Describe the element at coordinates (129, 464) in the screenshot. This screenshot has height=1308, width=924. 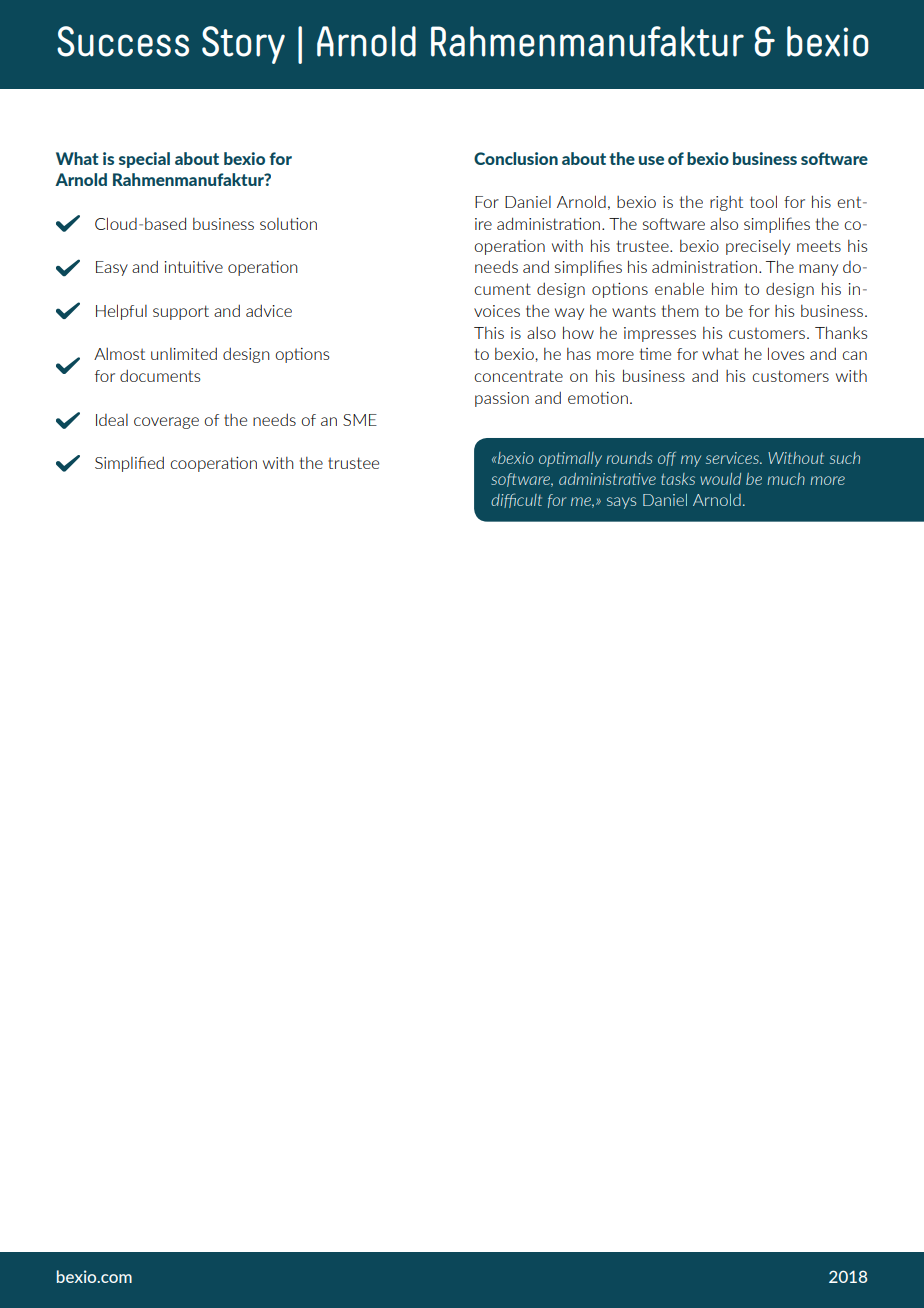
I see `Simplified` at that location.
